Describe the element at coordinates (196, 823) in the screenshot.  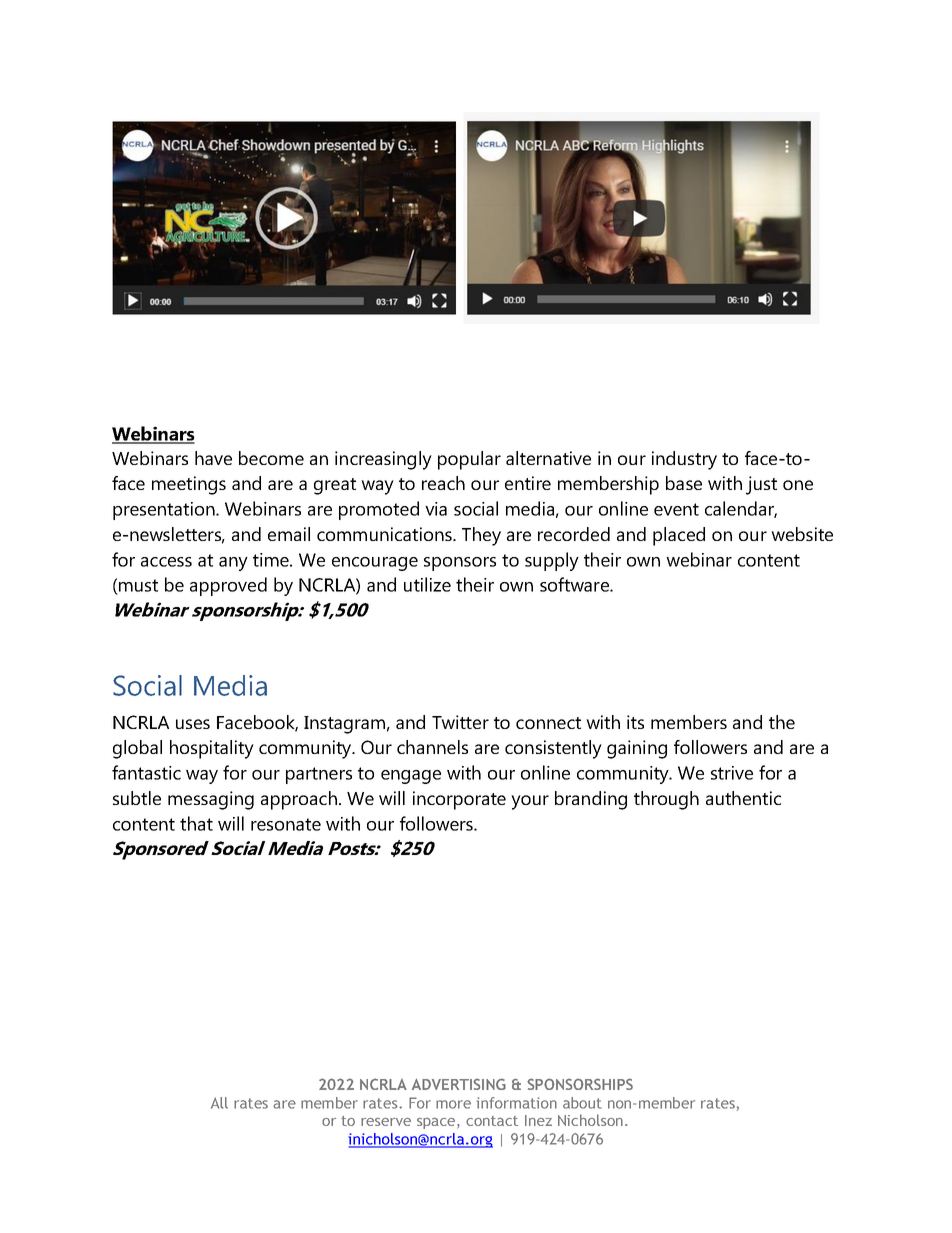
I see `that` at that location.
